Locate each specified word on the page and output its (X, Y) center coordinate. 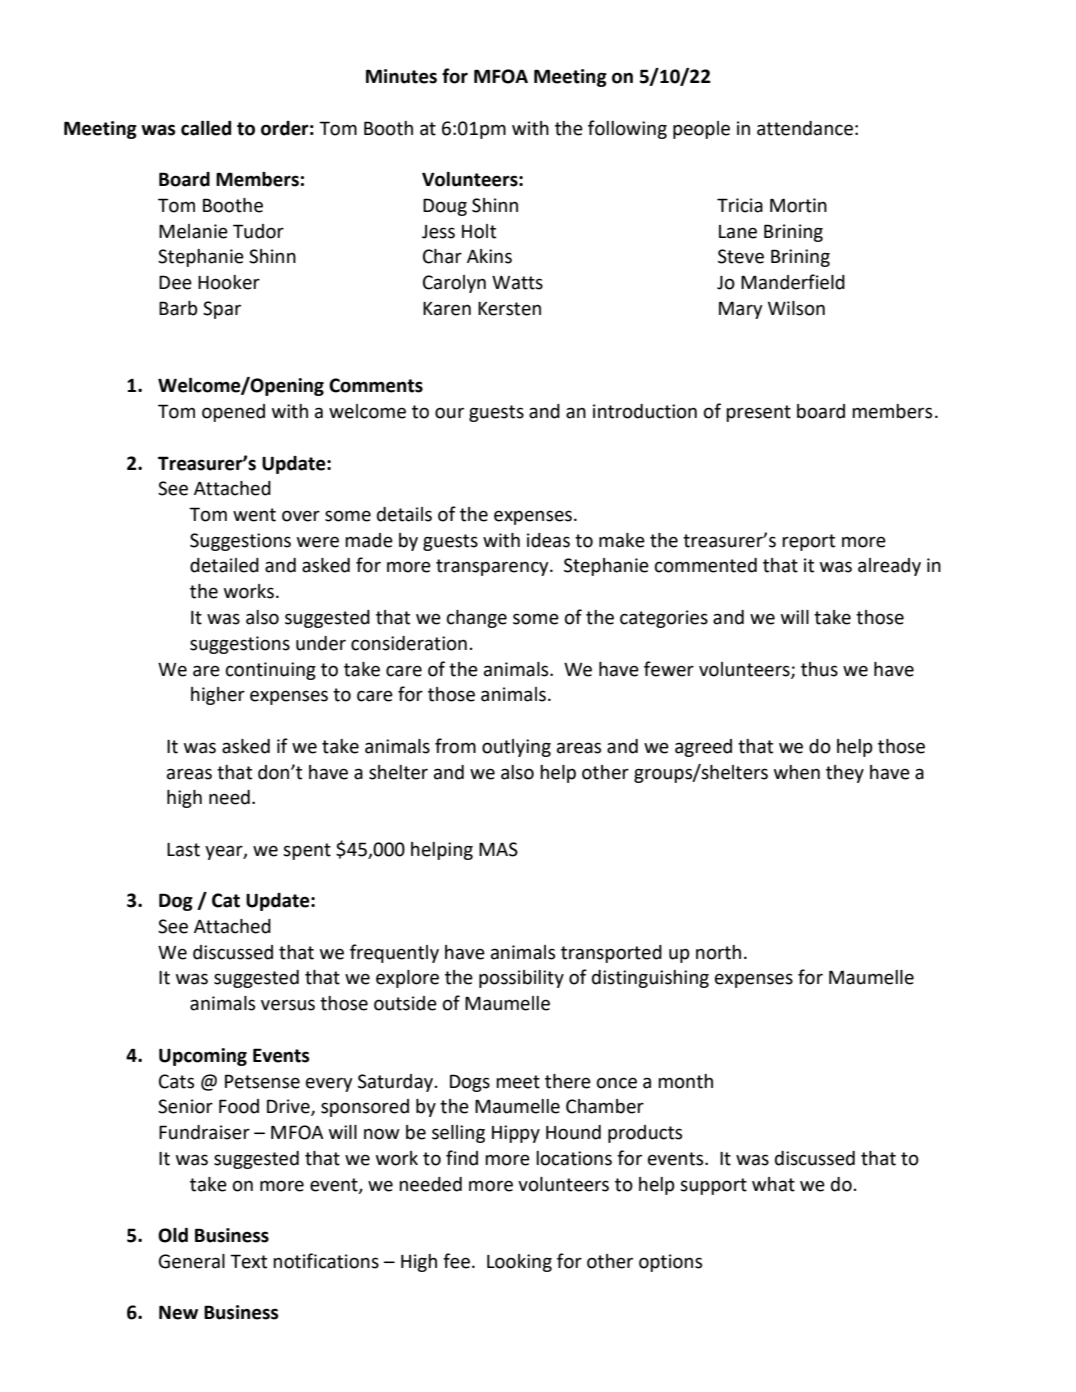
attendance (805, 128)
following (627, 129)
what (773, 1184)
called (206, 128)
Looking (519, 1263)
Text (248, 1261)
